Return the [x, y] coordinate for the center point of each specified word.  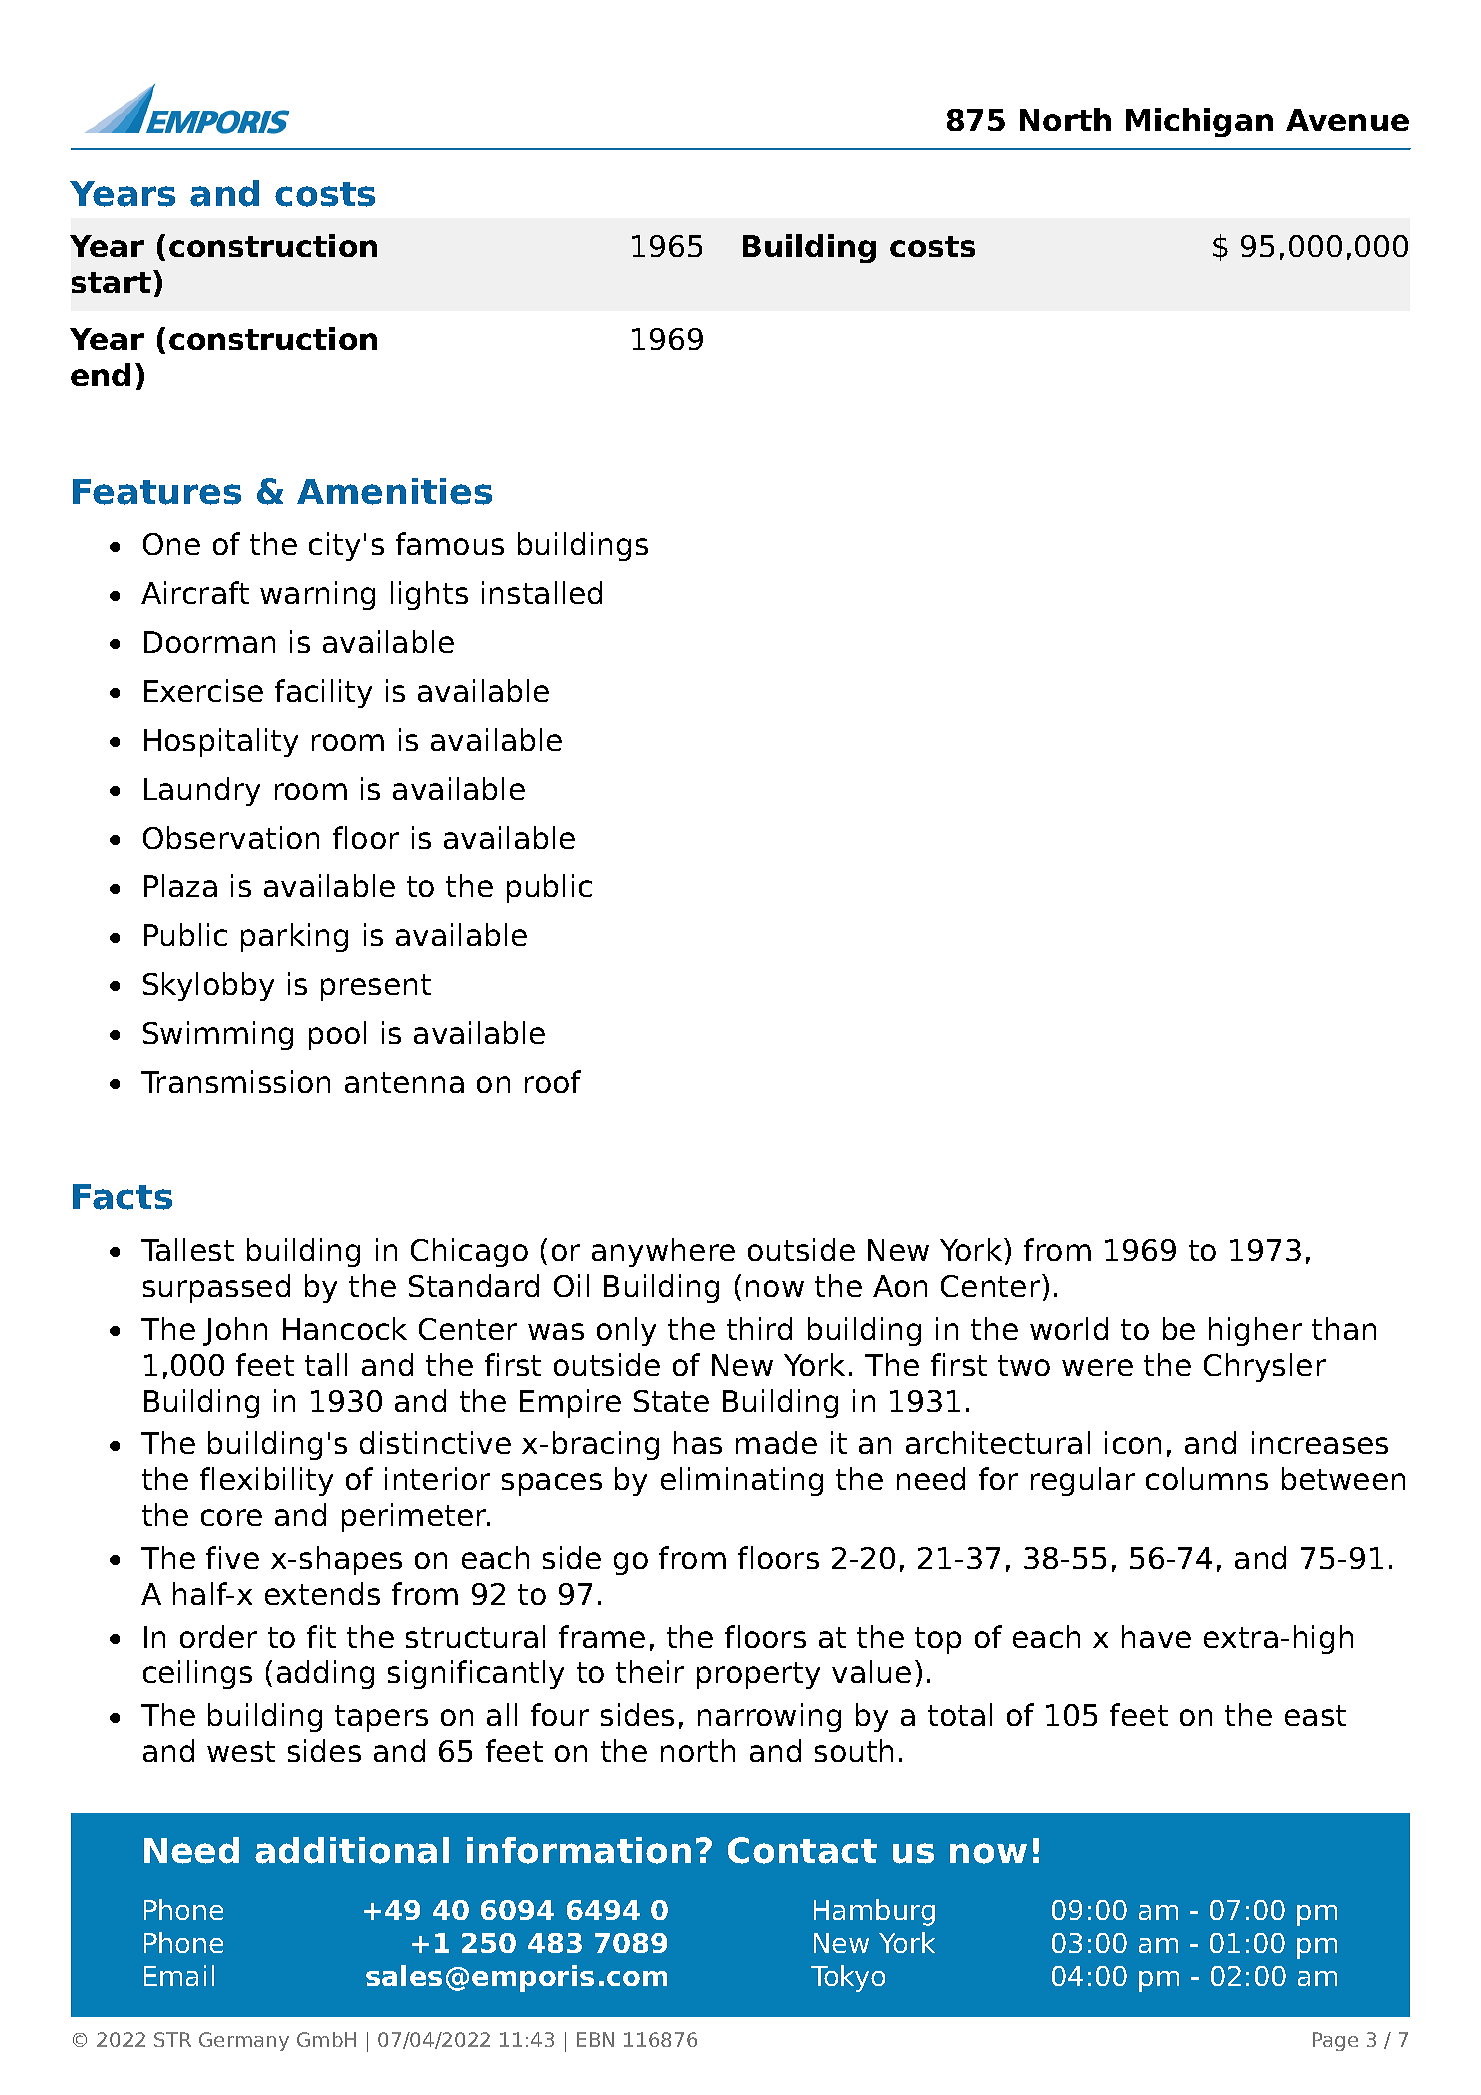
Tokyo [848, 1978]
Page [1335, 2041]
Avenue [1347, 120]
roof [553, 1081]
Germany [244, 2041]
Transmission [235, 1081]
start [111, 282]
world [1069, 1328]
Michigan [1199, 122]
